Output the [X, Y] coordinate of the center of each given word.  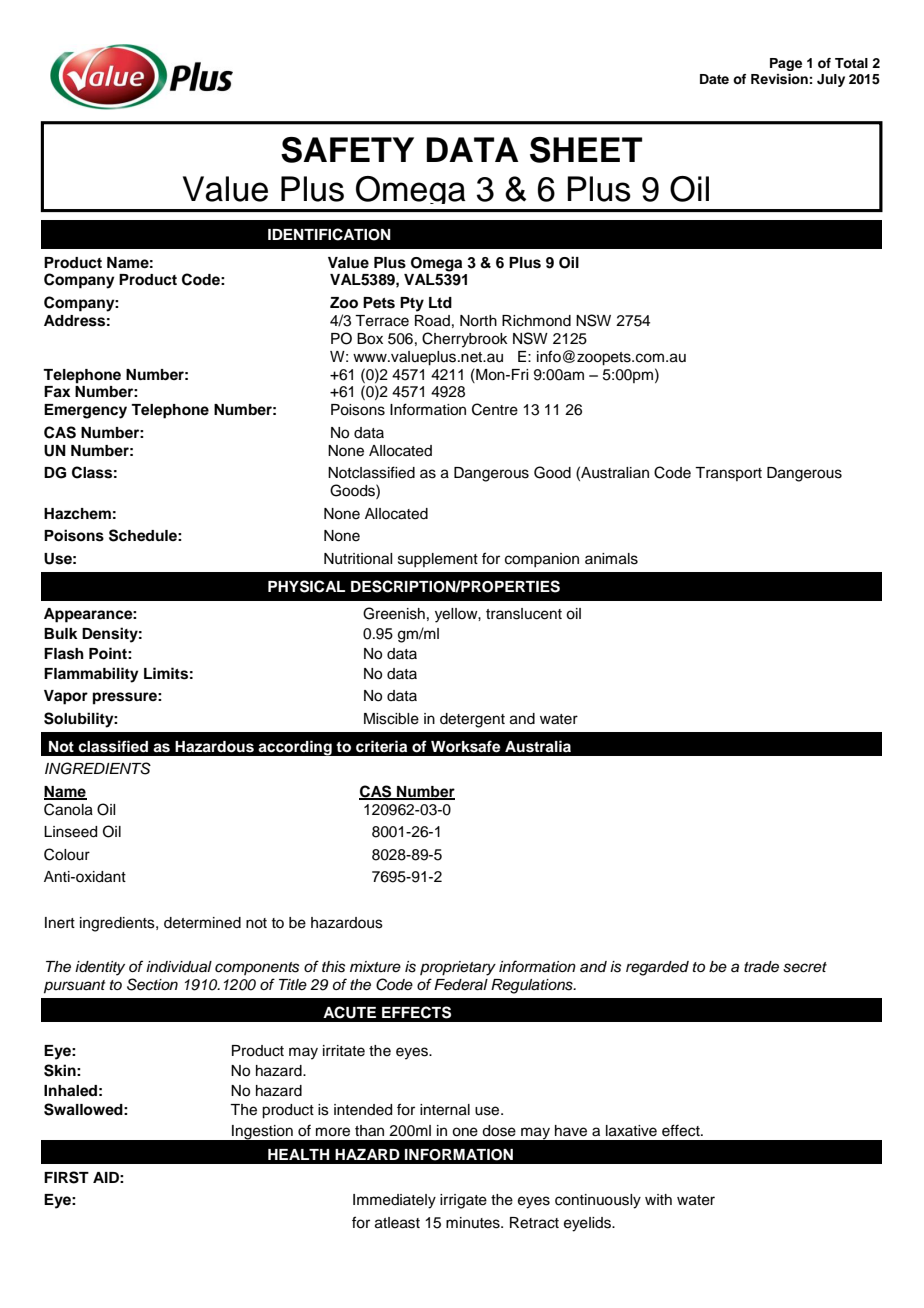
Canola [68, 809]
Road [432, 321]
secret [805, 967]
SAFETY [347, 150]
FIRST [66, 1177]
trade [761, 967]
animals [611, 559]
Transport [728, 474]
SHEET [586, 150]
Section [152, 984]
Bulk [61, 633]
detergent [472, 720]
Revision [779, 79]
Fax [57, 392]
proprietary [458, 968]
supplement [438, 560]
